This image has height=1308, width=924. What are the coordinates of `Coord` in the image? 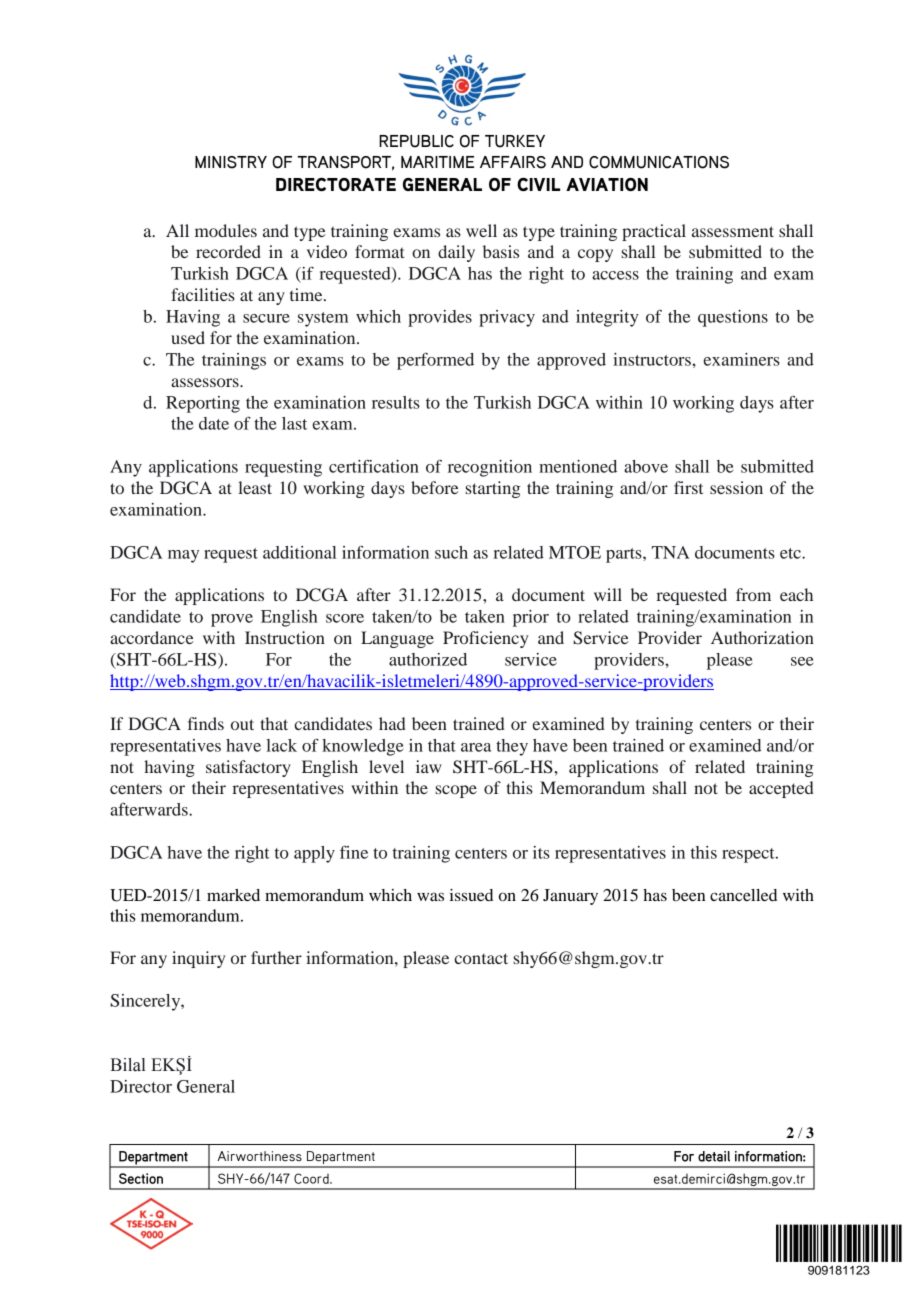 It's located at (312, 1178).
